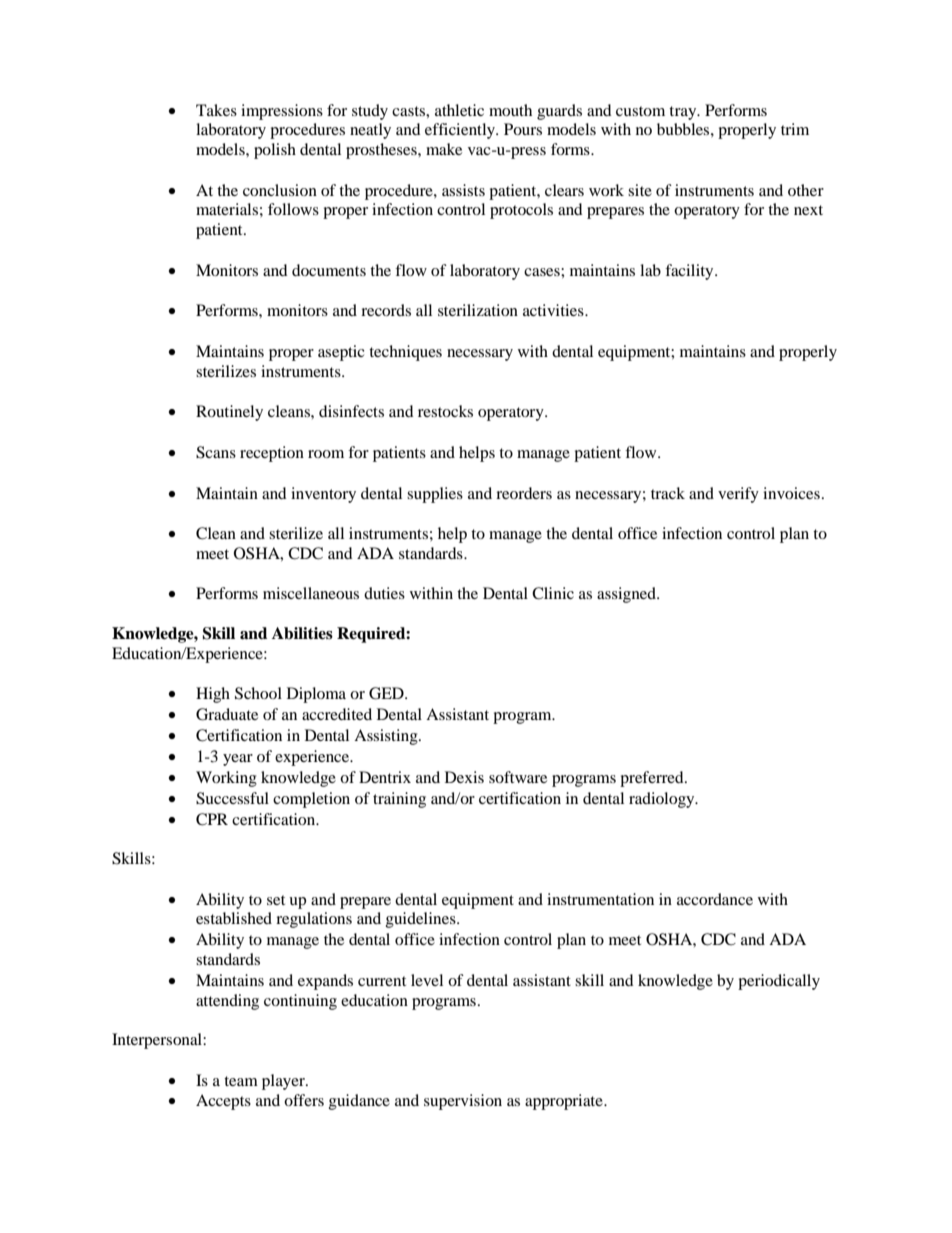 The height and width of the page is (1233, 952). What do you see at coordinates (779, 982) in the page?
I see `periodically` at bounding box center [779, 982].
